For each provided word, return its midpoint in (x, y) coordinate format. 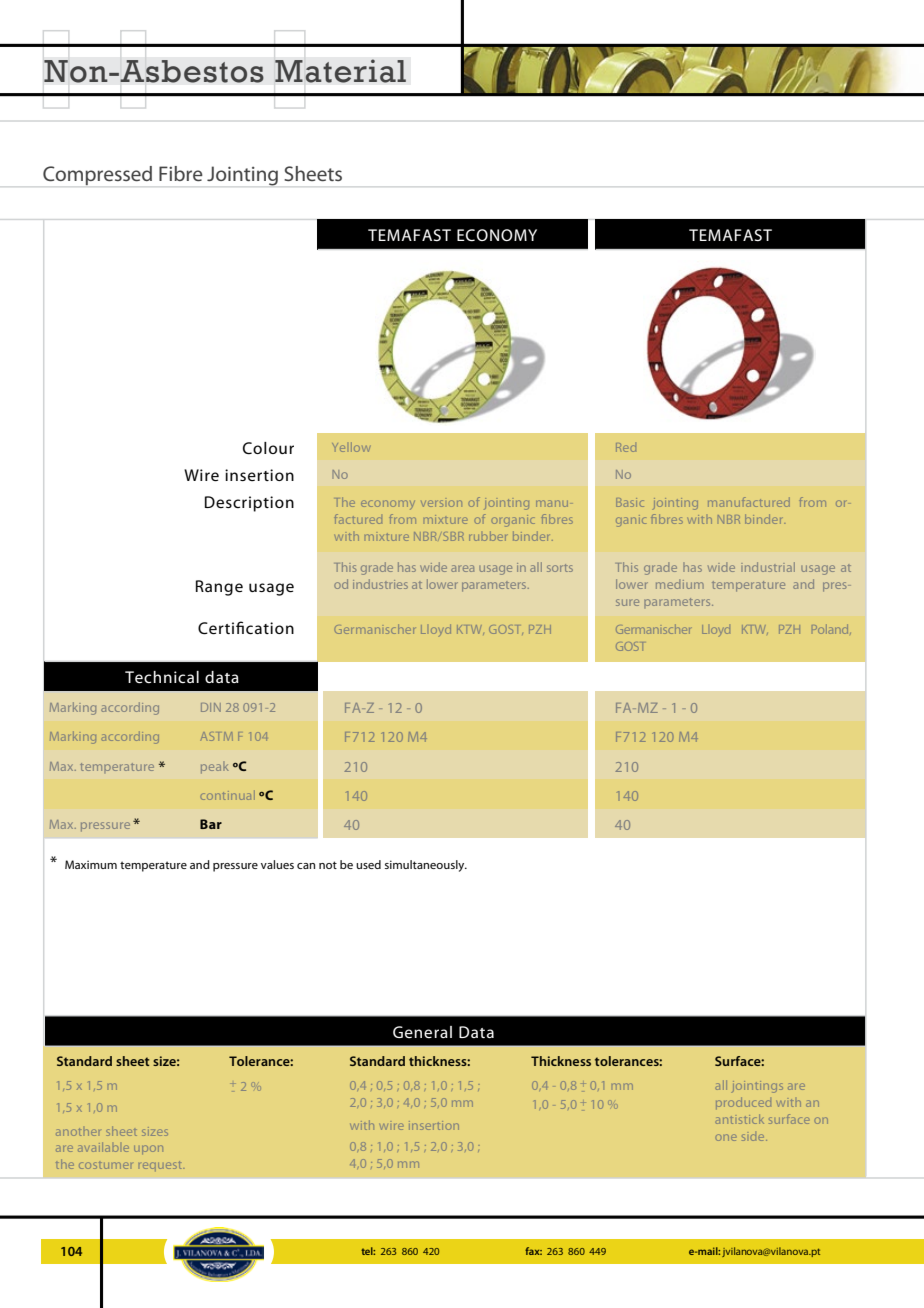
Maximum (91, 864)
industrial (768, 567)
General (422, 1032)
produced (743, 1103)
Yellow (351, 447)
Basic (630, 502)
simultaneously (426, 866)
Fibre (181, 173)
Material (340, 71)
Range (219, 588)
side (754, 1137)
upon (148, 1149)
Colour (268, 448)
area (462, 568)
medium (680, 584)
